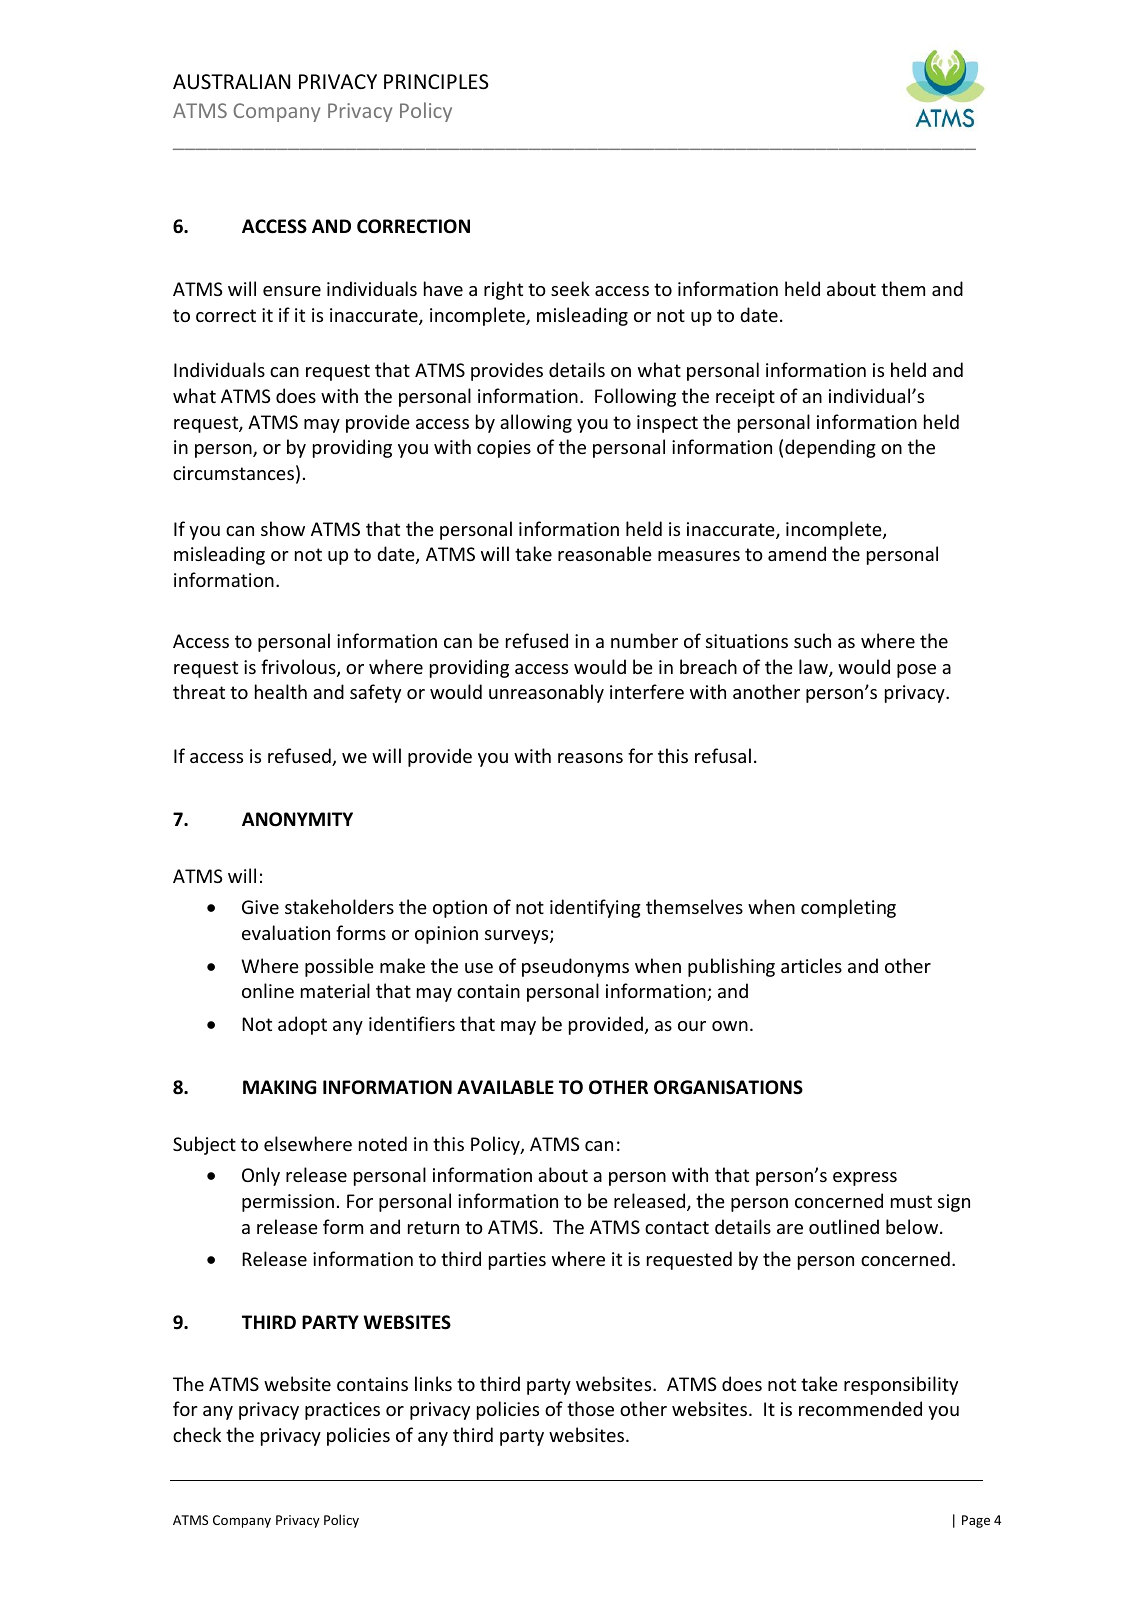 Image resolution: width=1142 pixels, height=1616 pixels. I want to click on articles, so click(811, 965).
